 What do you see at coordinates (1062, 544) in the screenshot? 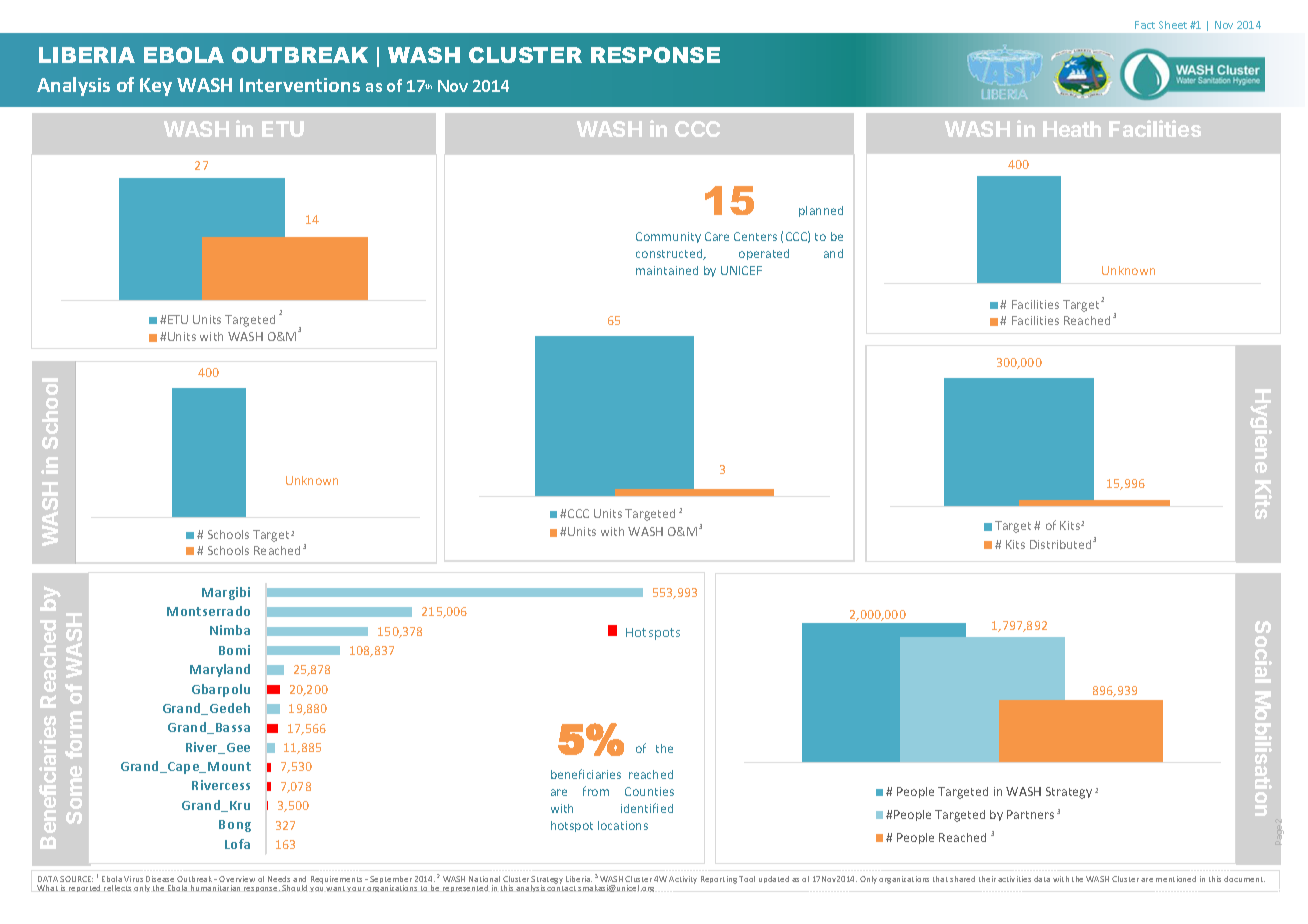
I see `Distributed` at bounding box center [1062, 544].
